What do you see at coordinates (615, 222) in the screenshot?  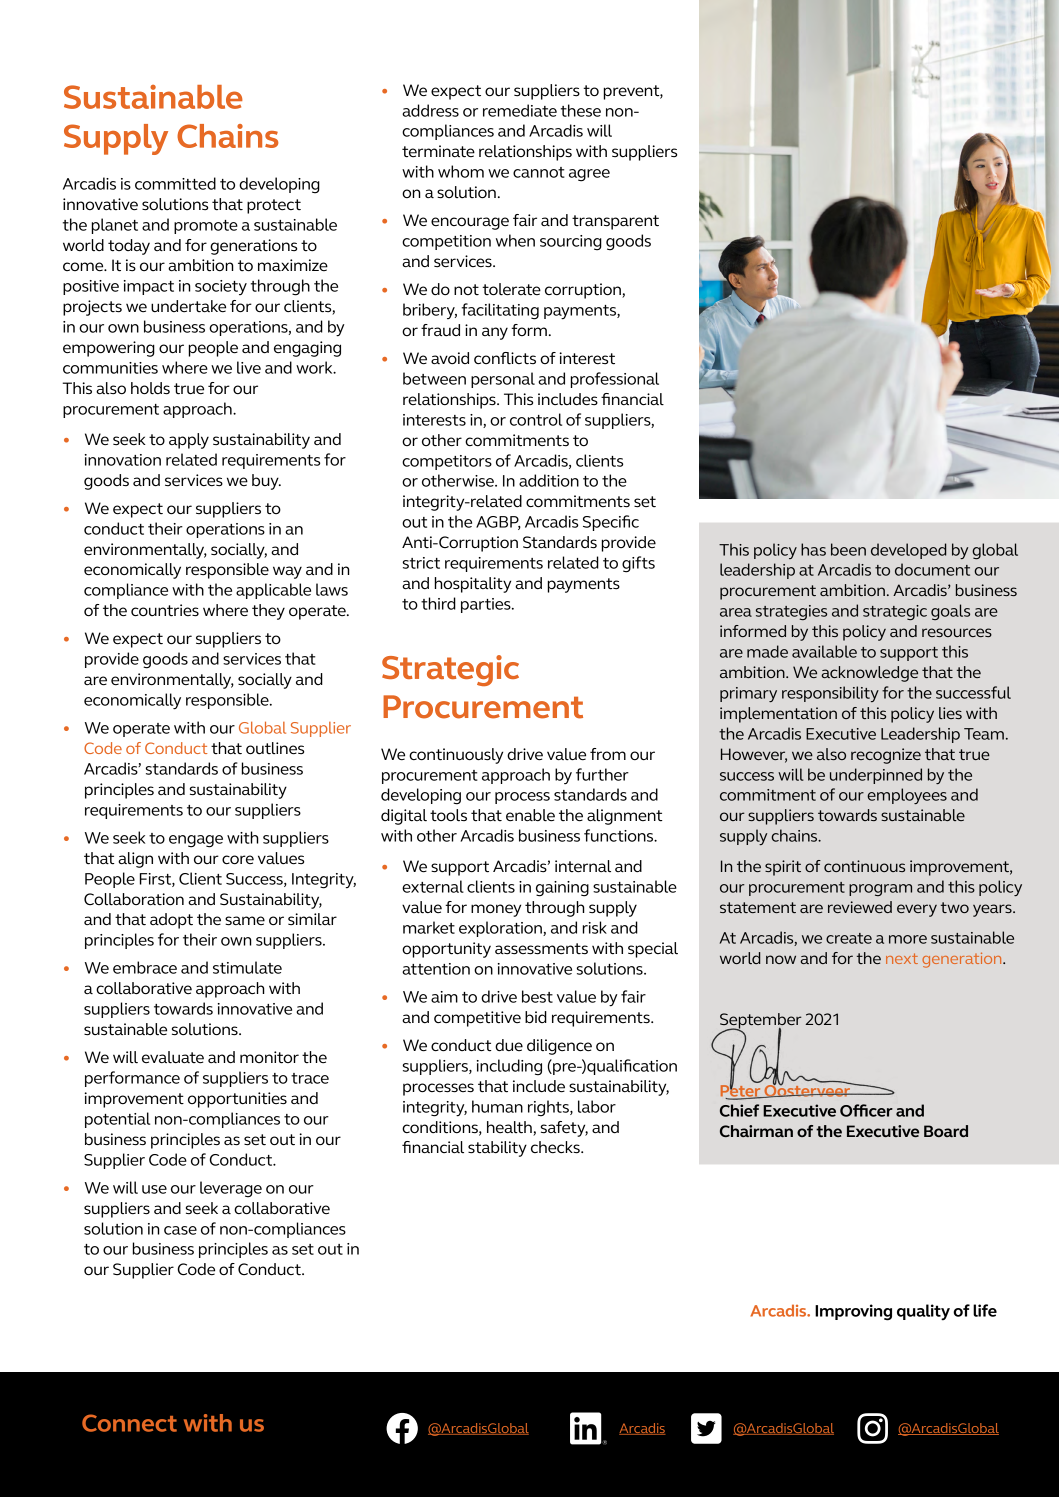 I see `transparent` at bounding box center [615, 222].
